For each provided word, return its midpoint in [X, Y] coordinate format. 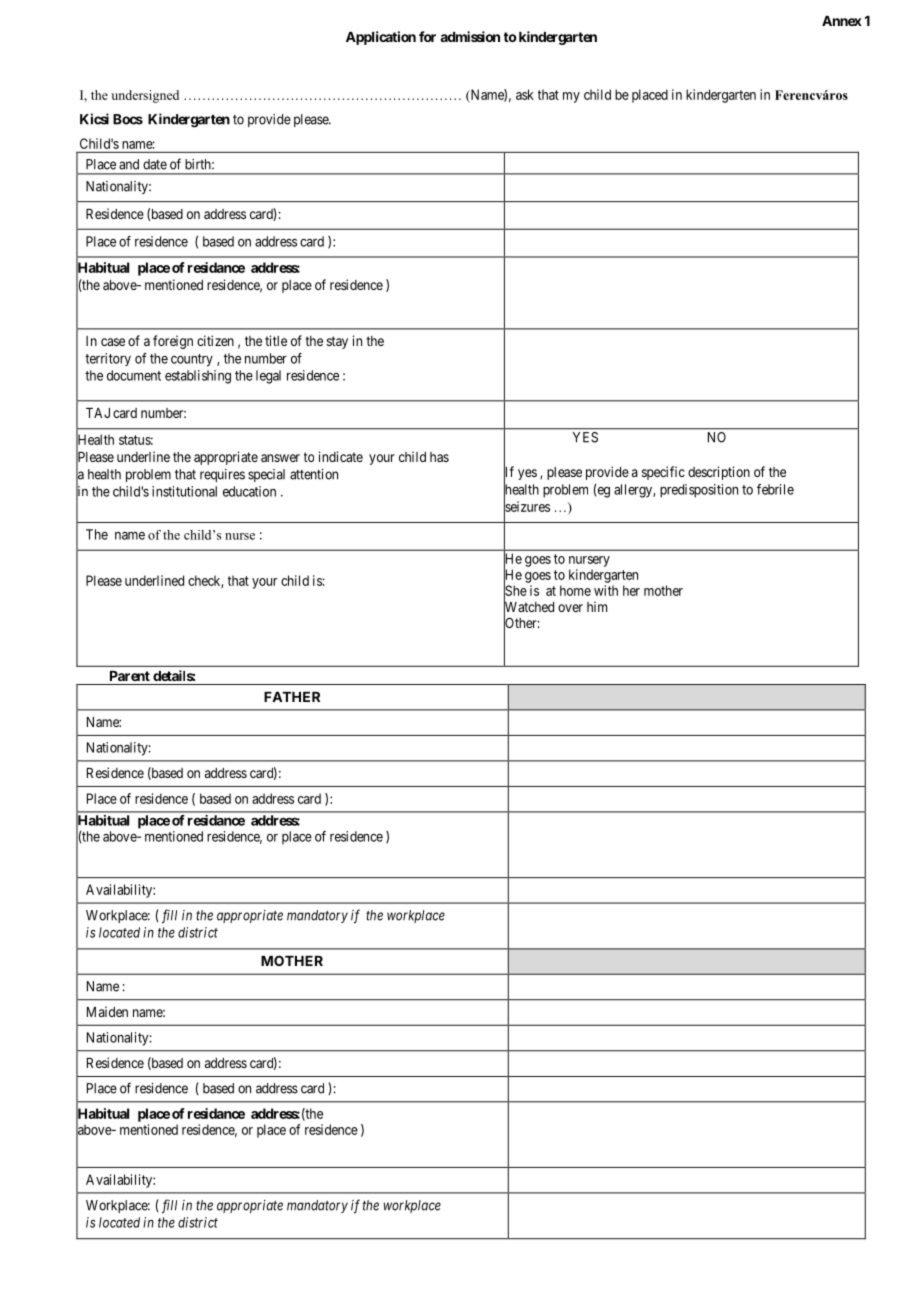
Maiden [107, 1011]
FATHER [292, 697]
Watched [529, 607]
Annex [842, 21]
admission [470, 36]
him [597, 606]
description [719, 473]
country [192, 360]
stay [337, 342]
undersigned [145, 96]
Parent [130, 676]
